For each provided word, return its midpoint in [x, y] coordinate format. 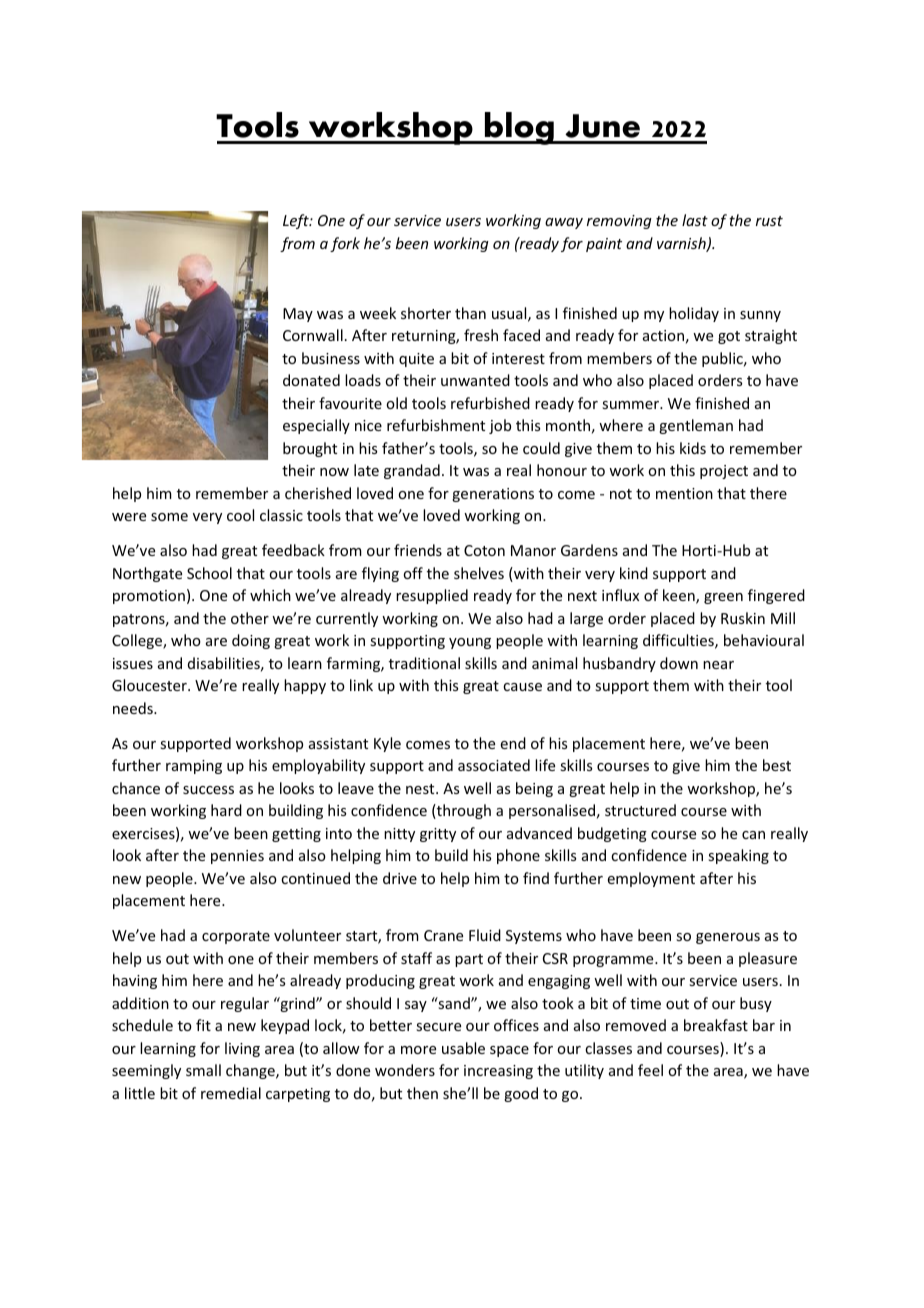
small [203, 1070]
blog [519, 128]
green [723, 598]
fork [345, 244]
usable [463, 1048]
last [695, 220]
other [250, 618]
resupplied [432, 596]
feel [650, 1070]
